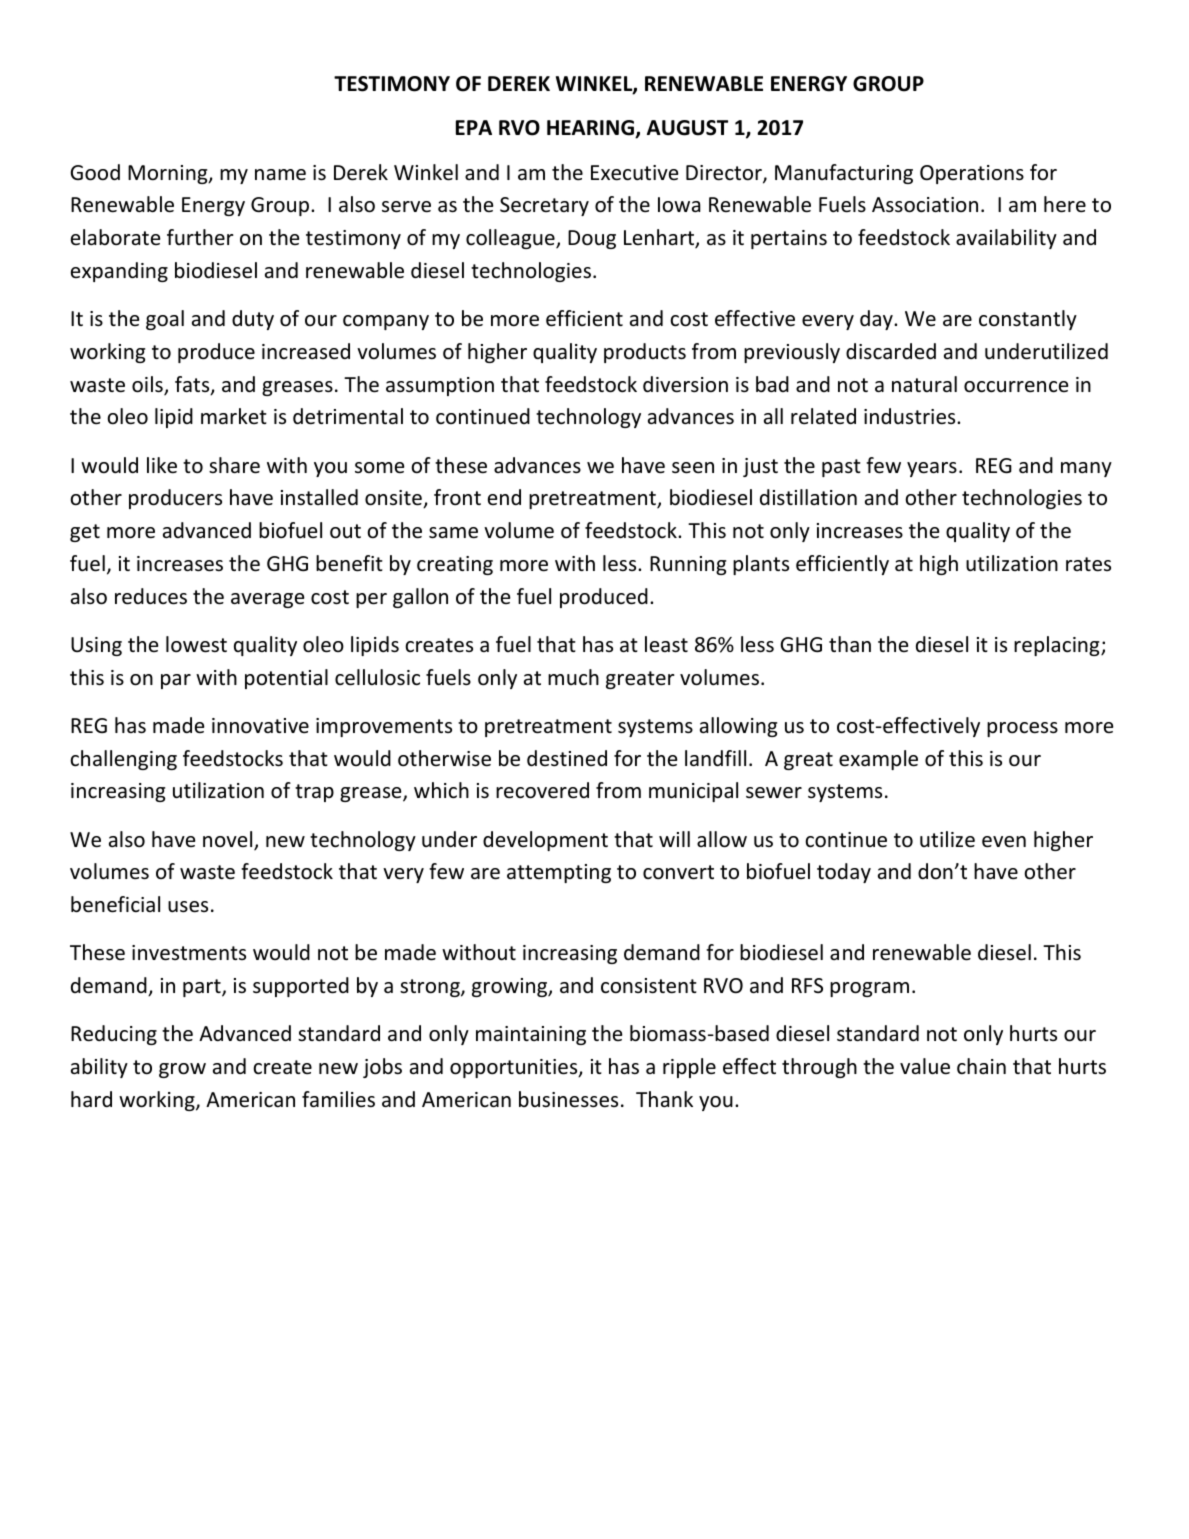 This screenshot has width=1189, height=1539. What do you see at coordinates (123, 760) in the screenshot?
I see `challenging` at bounding box center [123, 760].
